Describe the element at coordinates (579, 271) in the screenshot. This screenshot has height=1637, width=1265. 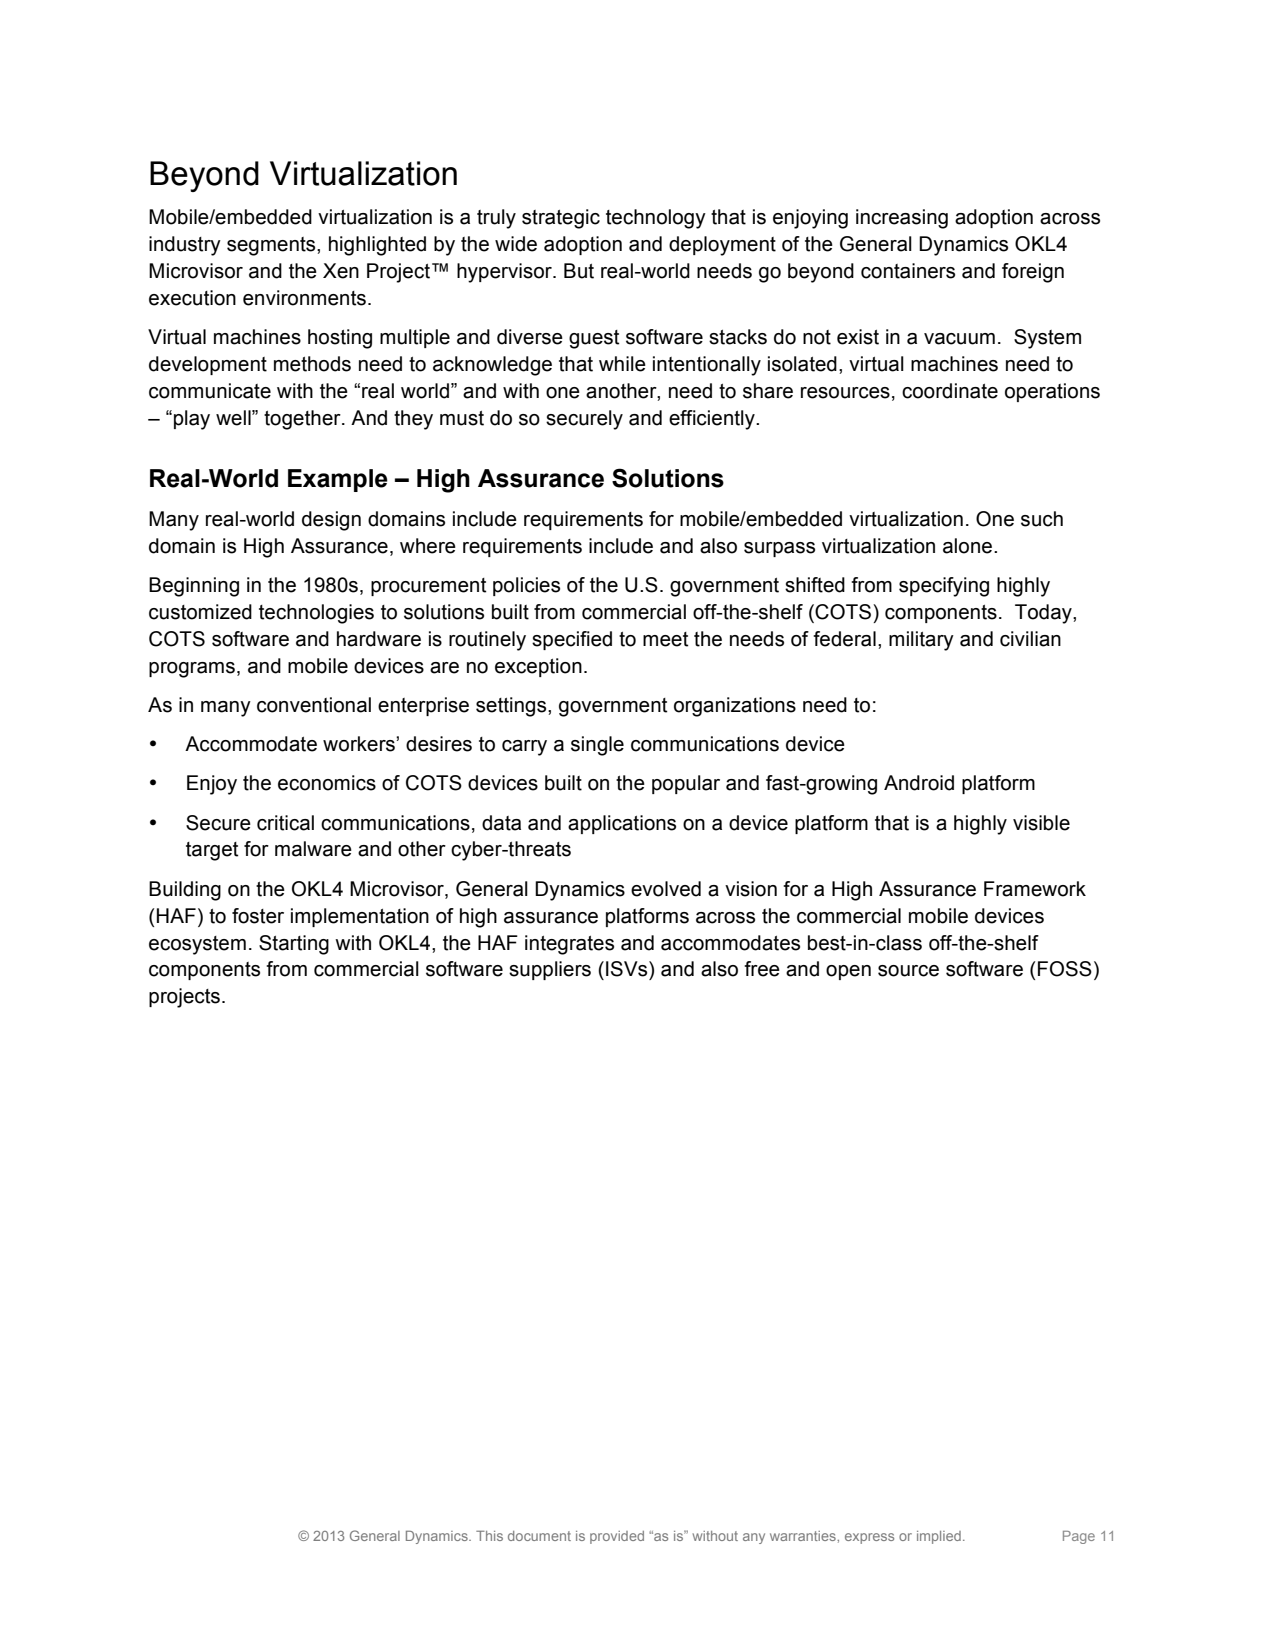
I see `But` at that location.
